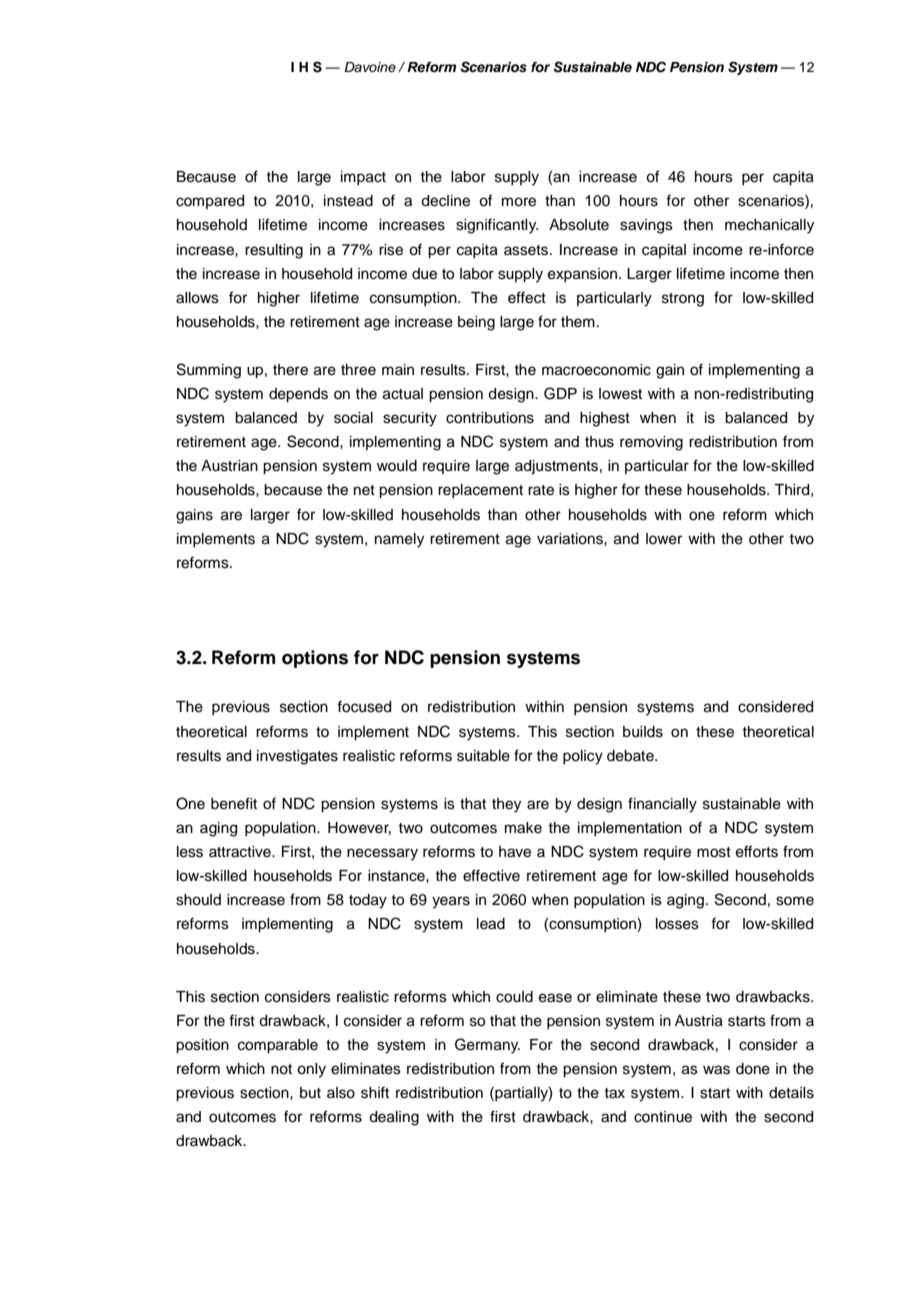 This screenshot has width=924, height=1308. What do you see at coordinates (480, 491) in the screenshot?
I see `replacement` at bounding box center [480, 491].
